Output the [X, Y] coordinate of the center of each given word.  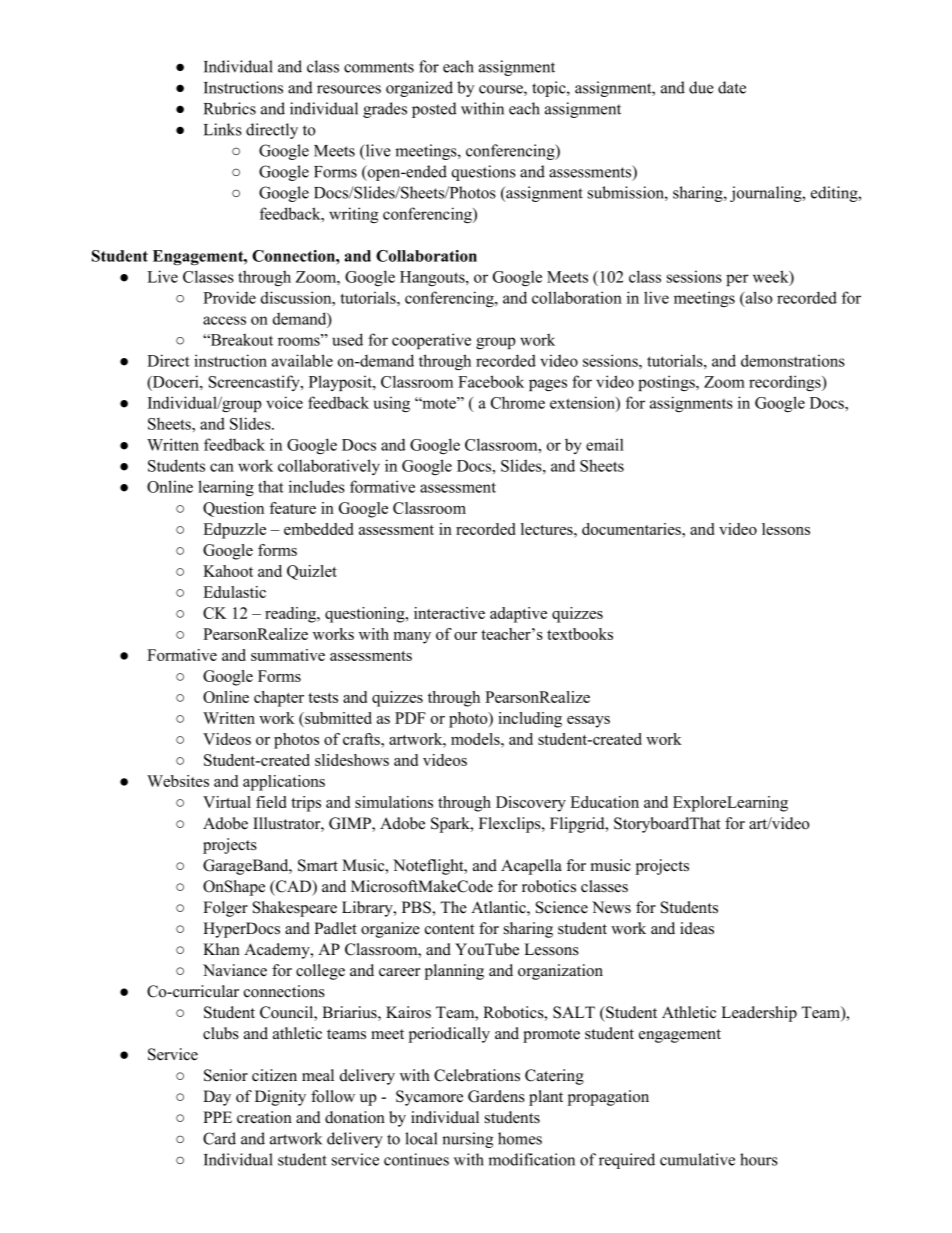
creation [264, 1117]
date [732, 87]
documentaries [632, 529]
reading [292, 615]
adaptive [518, 615]
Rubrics [230, 108]
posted [434, 110]
